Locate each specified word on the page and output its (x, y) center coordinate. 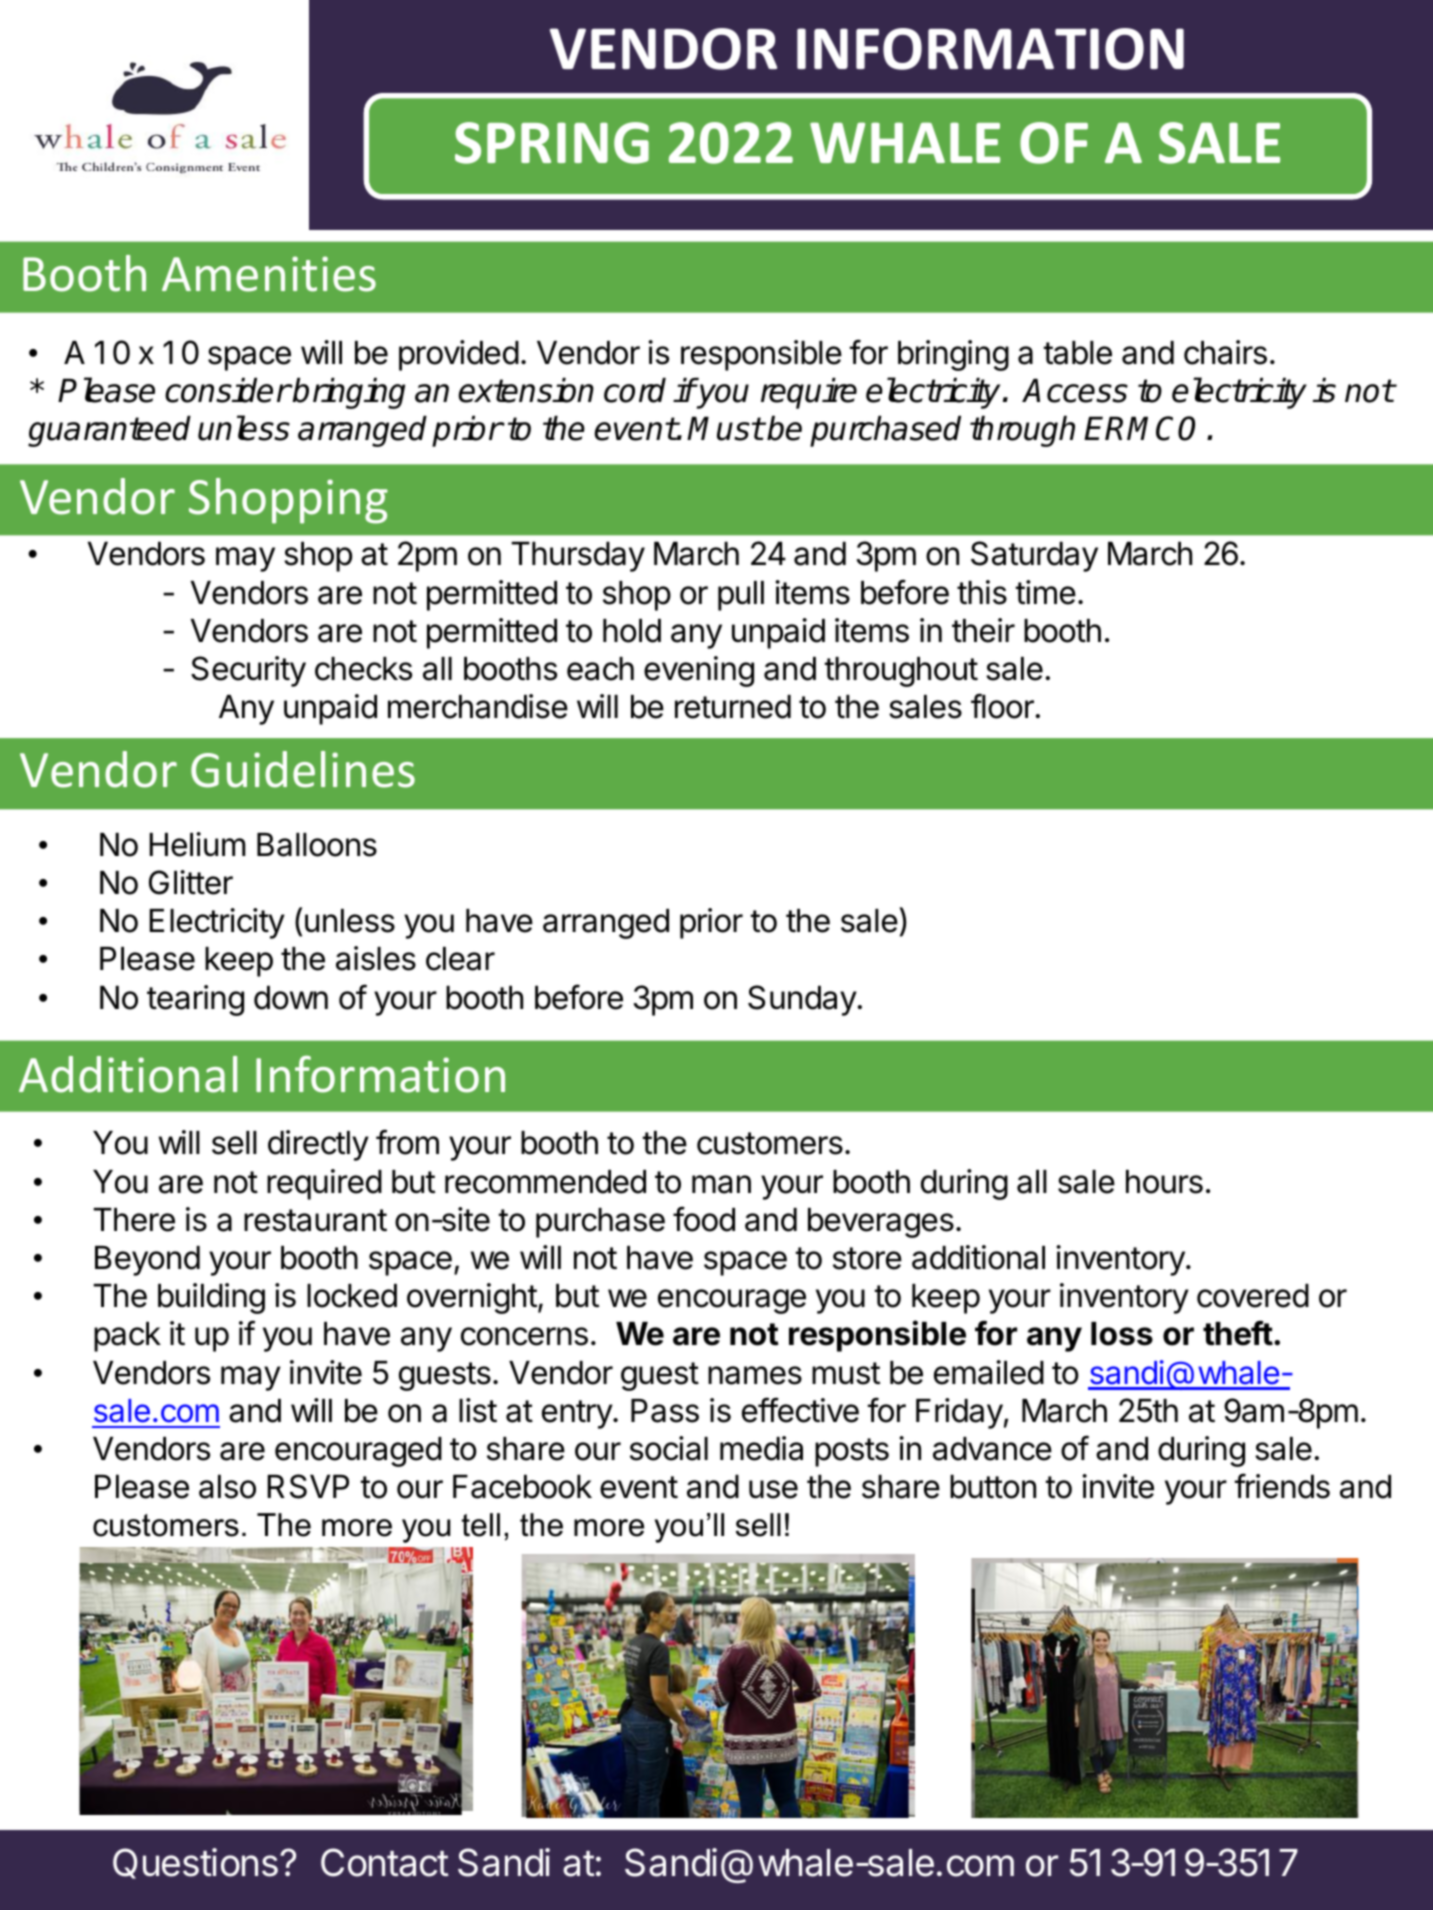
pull (741, 596)
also (227, 1486)
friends (1282, 1486)
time (1046, 592)
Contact (385, 1862)
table (1078, 353)
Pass (665, 1411)
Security (248, 671)
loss (1122, 1334)
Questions (195, 1863)
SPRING (552, 143)
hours (1164, 1182)
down (291, 997)
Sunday (802, 1000)
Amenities (269, 274)
